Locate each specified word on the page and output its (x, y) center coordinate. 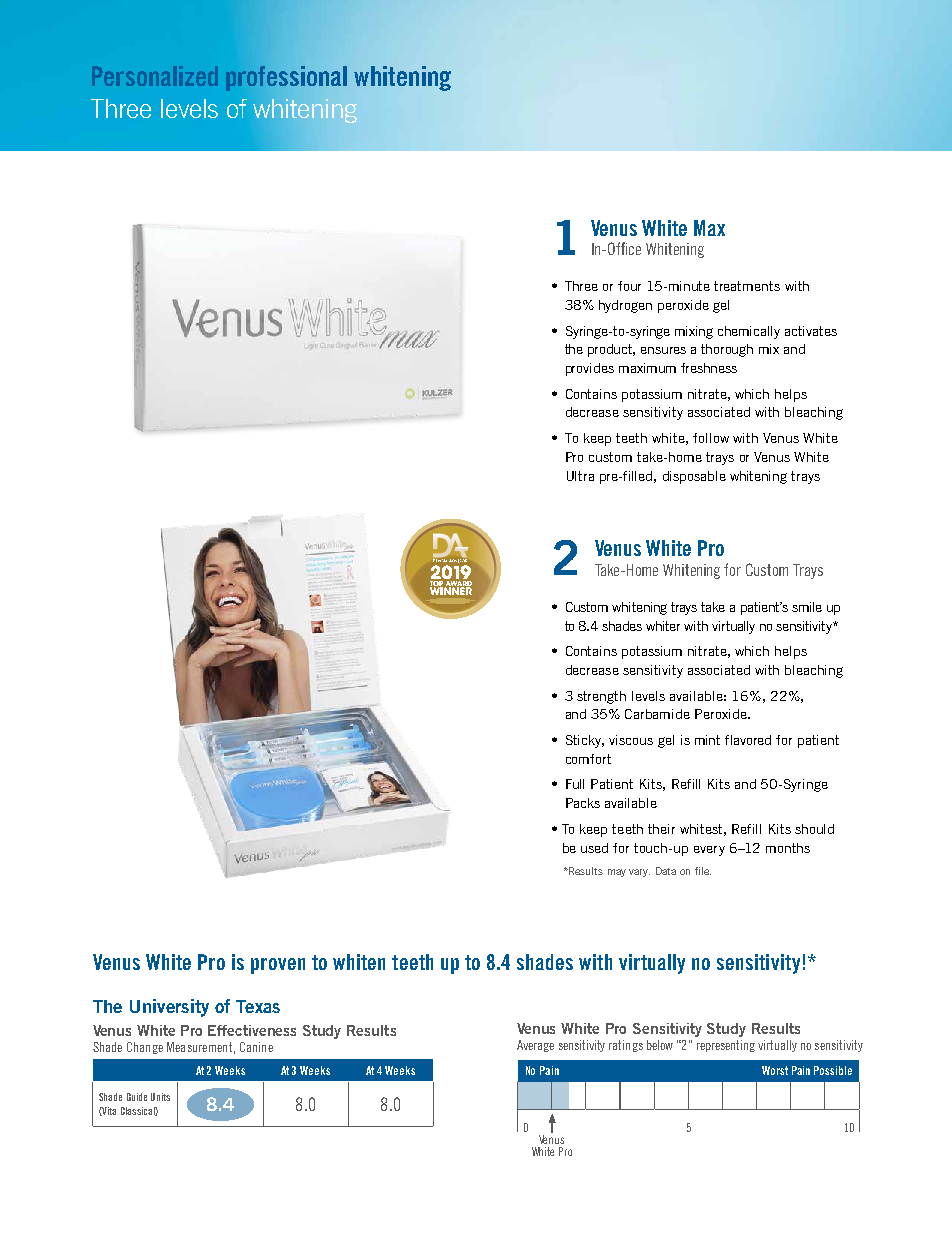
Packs (583, 803)
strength (601, 697)
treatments (747, 286)
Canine (256, 1047)
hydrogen (625, 306)
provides (590, 369)
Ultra (580, 476)
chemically (749, 332)
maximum (647, 368)
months (788, 848)
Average (535, 1046)
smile (807, 607)
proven (278, 966)
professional (286, 78)
